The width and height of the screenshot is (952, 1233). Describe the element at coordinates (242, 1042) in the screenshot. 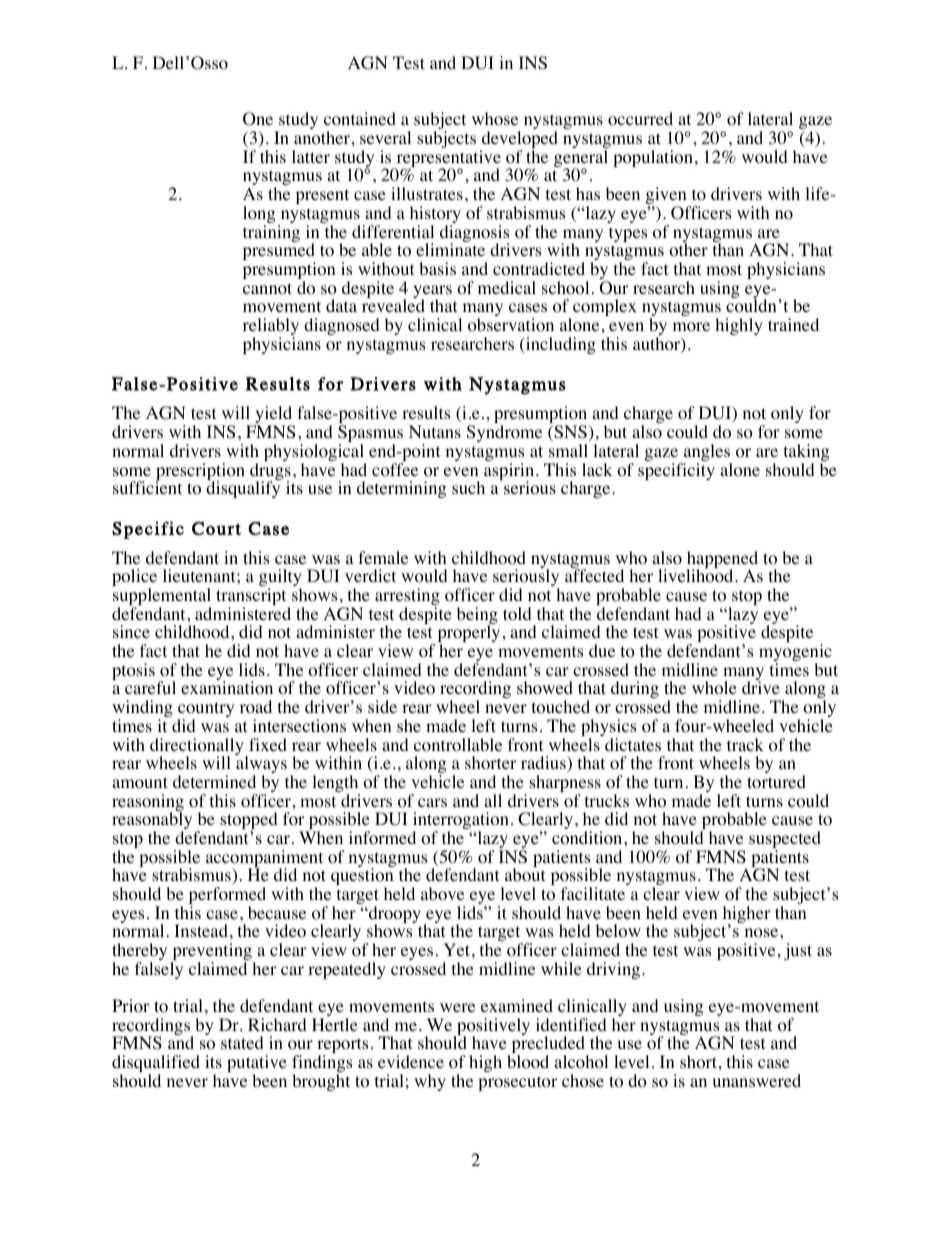

I see `stated` at that location.
